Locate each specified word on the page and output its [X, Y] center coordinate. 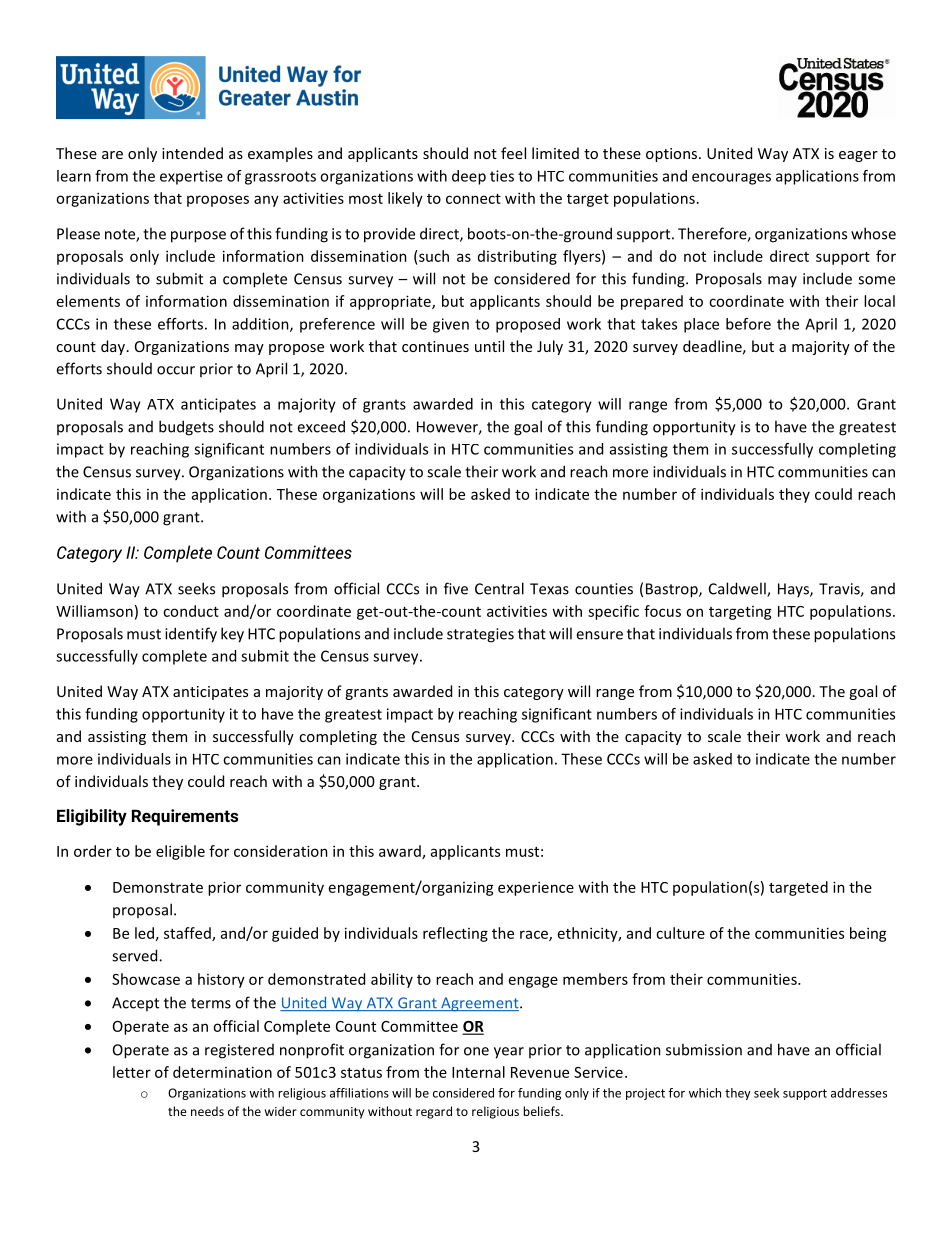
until [489, 346]
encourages [731, 179]
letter [132, 1072]
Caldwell [738, 589]
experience [536, 888]
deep [469, 177]
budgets [186, 428]
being [868, 934]
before [748, 324]
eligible [180, 852]
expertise [191, 177]
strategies [480, 635]
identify [191, 635]
